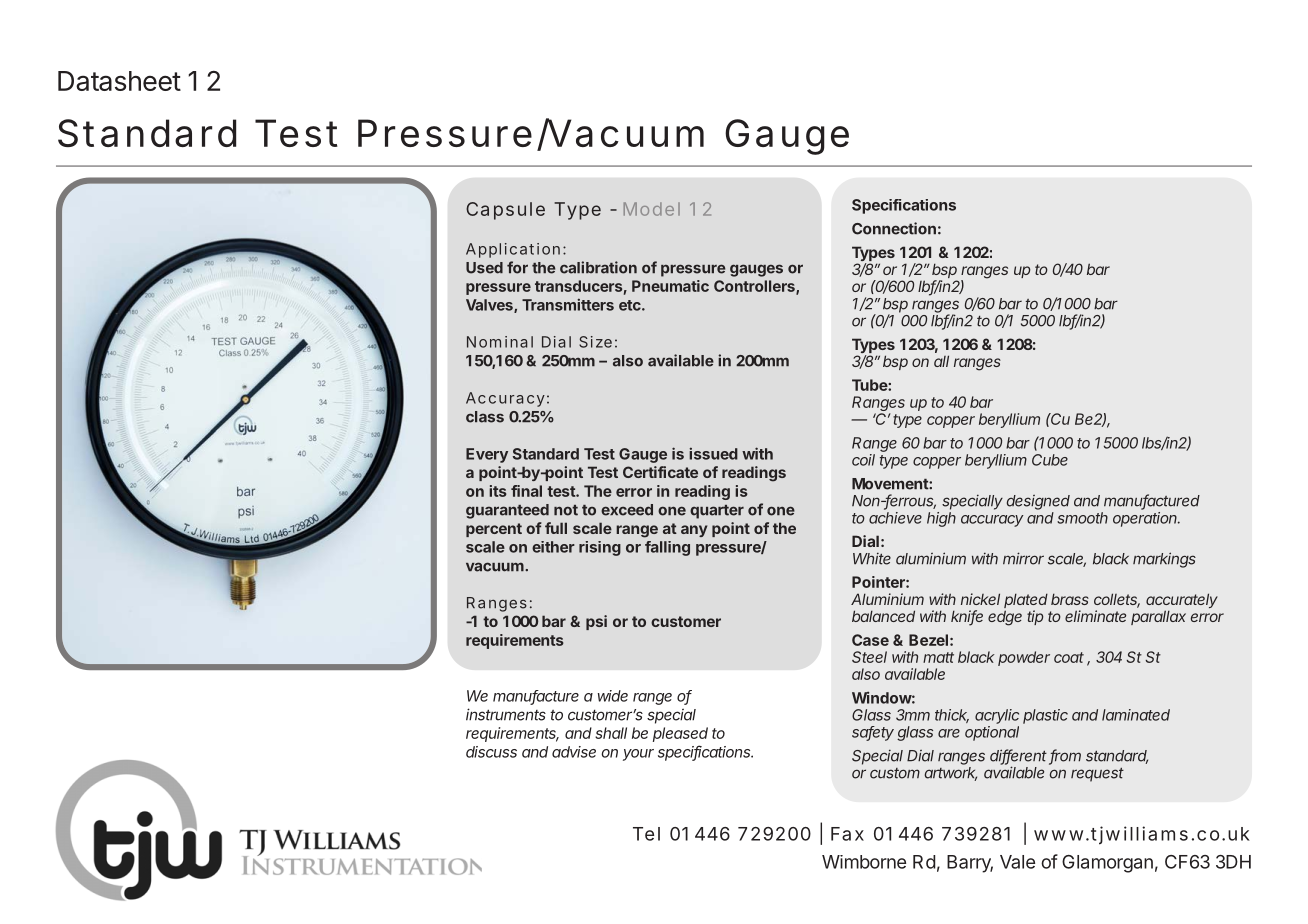 This screenshot has height=924, width=1308. What do you see at coordinates (894, 228) in the screenshot?
I see `Connection` at bounding box center [894, 228].
